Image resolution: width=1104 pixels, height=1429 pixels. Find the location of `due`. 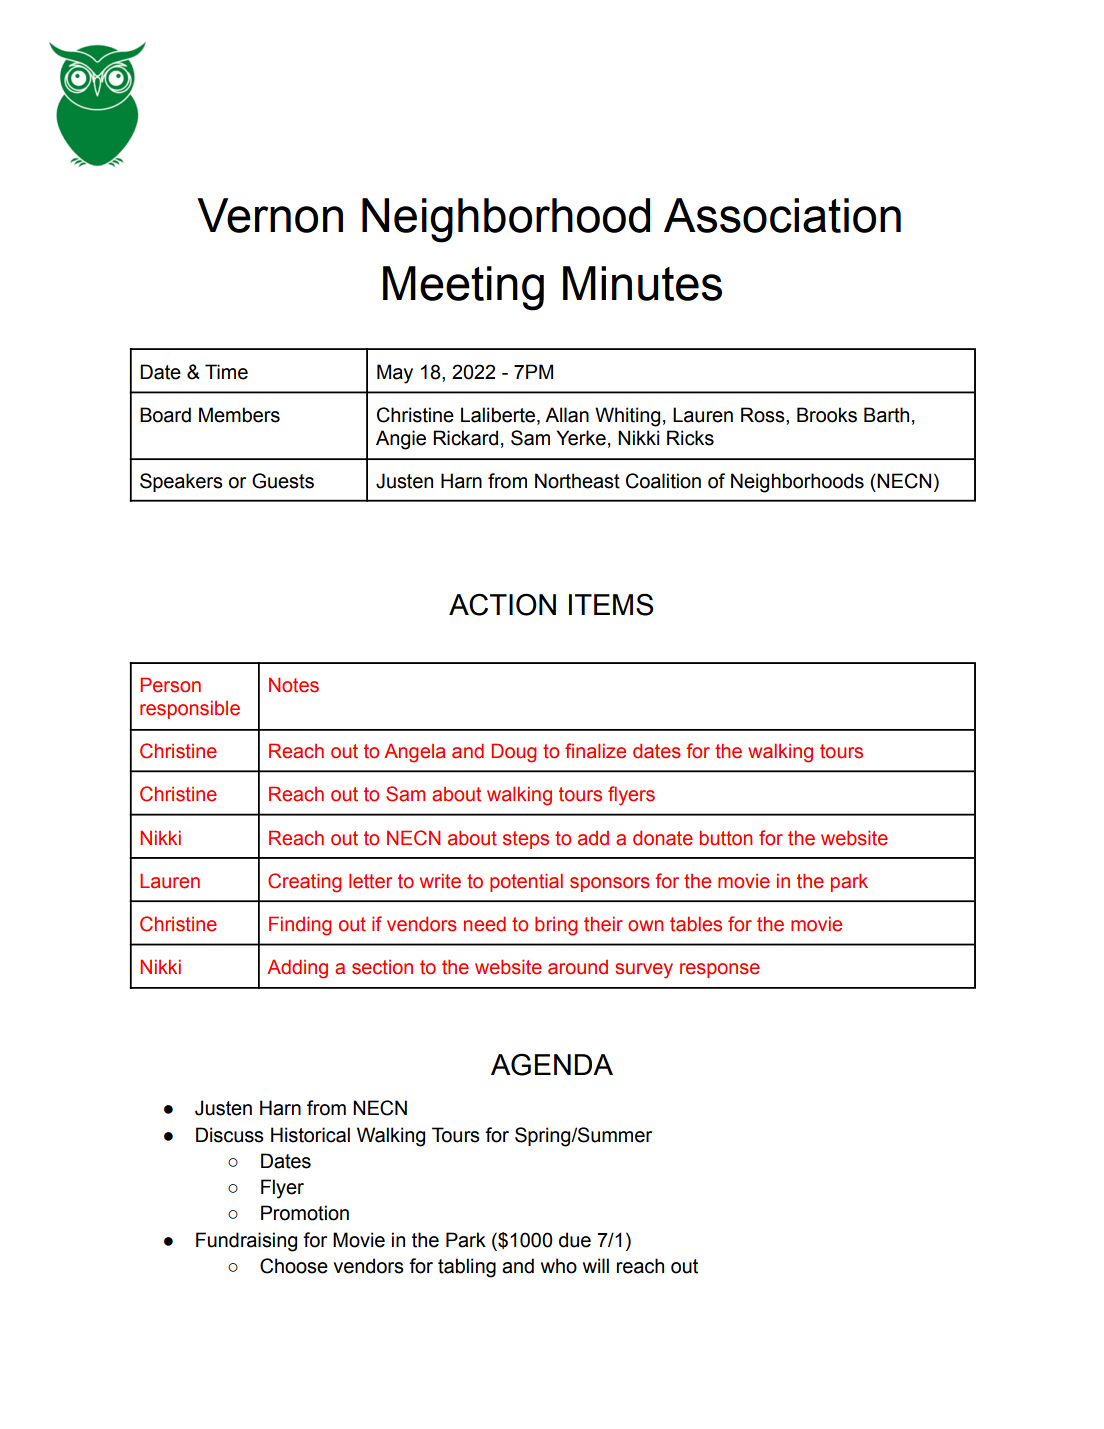

due is located at coordinates (575, 1240).
